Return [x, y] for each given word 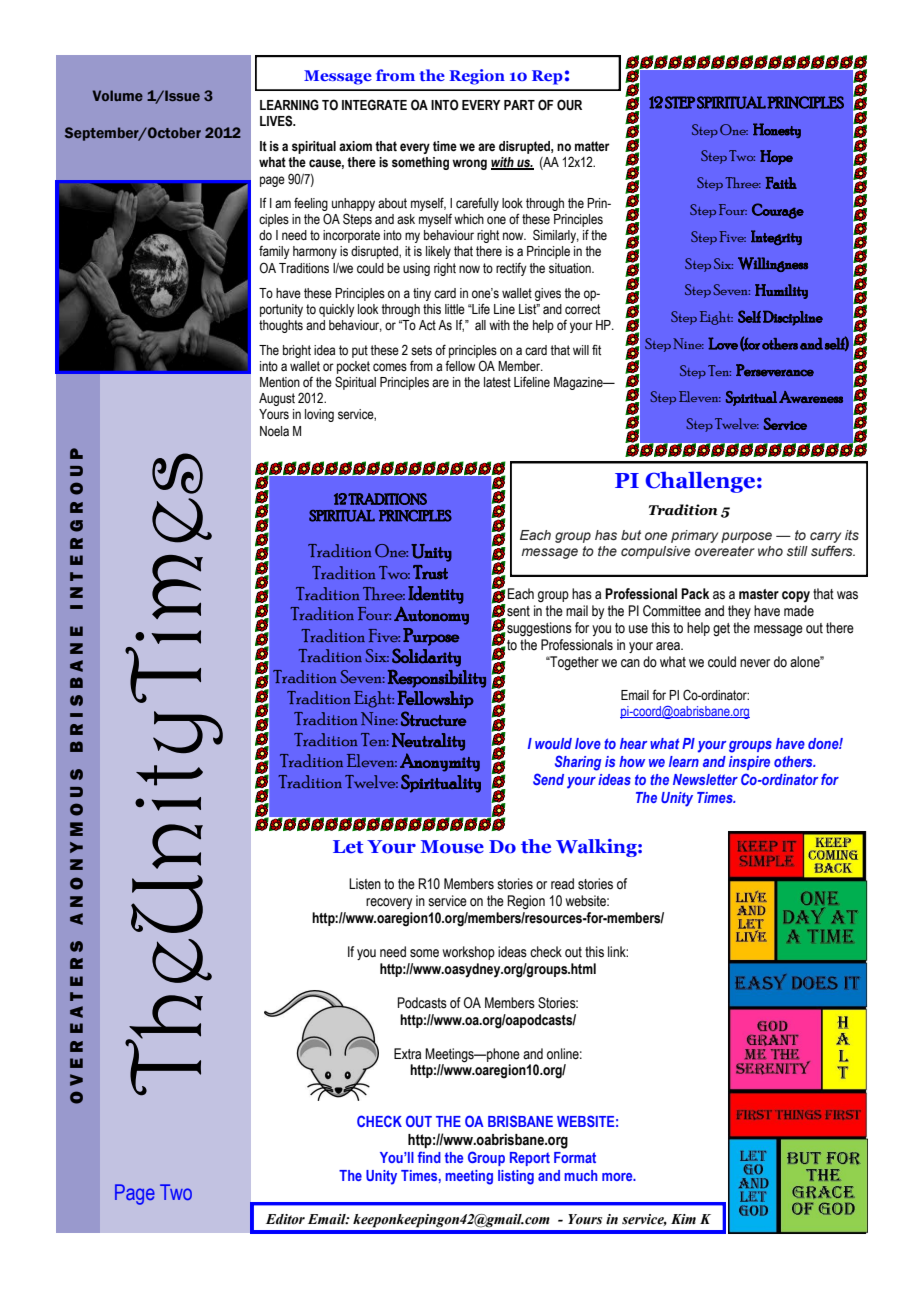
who [770, 551]
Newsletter [705, 779]
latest [497, 382]
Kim [683, 1219]
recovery [389, 903]
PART [519, 105]
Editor [285, 1219]
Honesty [777, 130]
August [277, 399]
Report [530, 1159]
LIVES [277, 121]
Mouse [452, 847]
